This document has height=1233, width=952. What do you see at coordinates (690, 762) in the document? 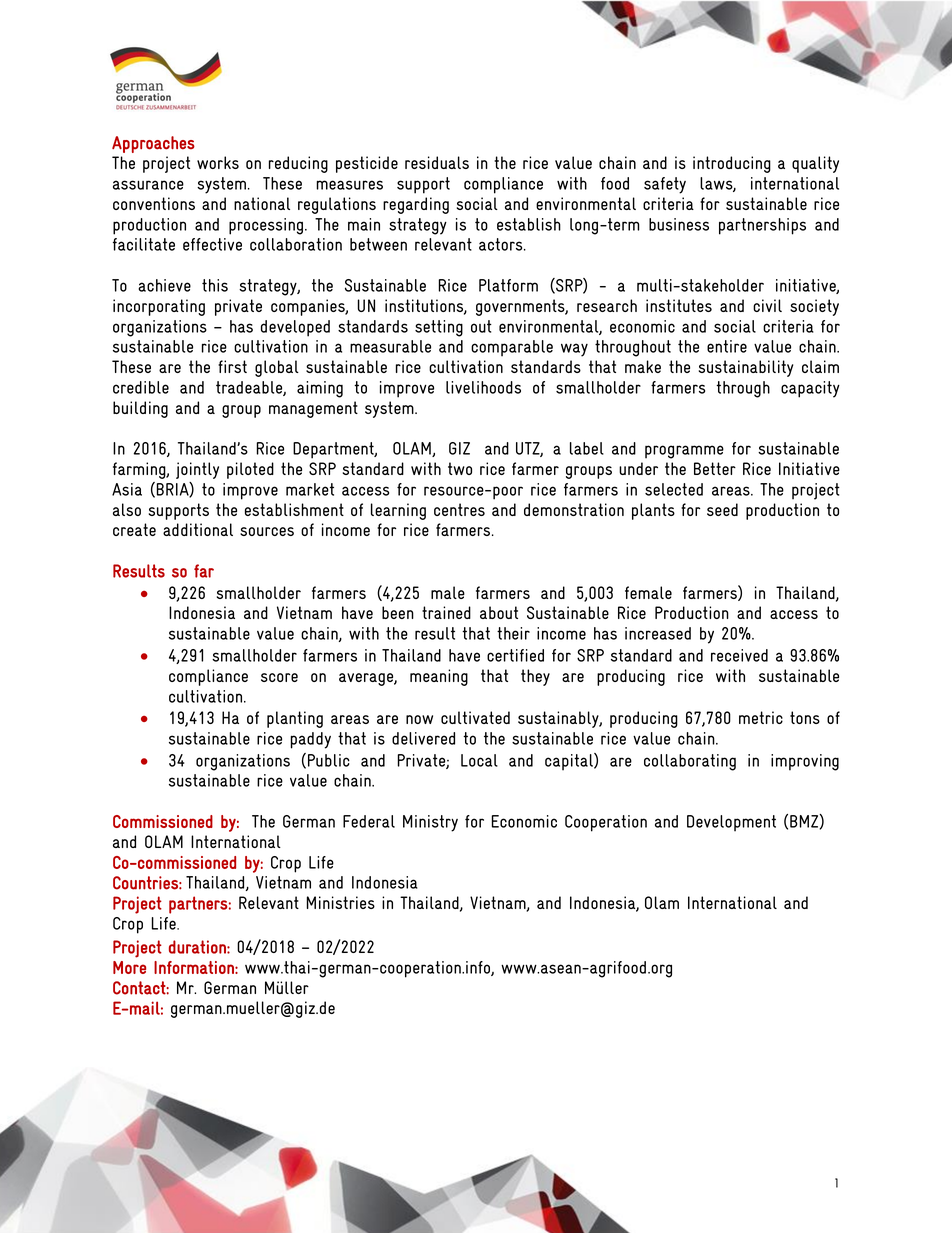
I see `collaborating` at bounding box center [690, 762].
